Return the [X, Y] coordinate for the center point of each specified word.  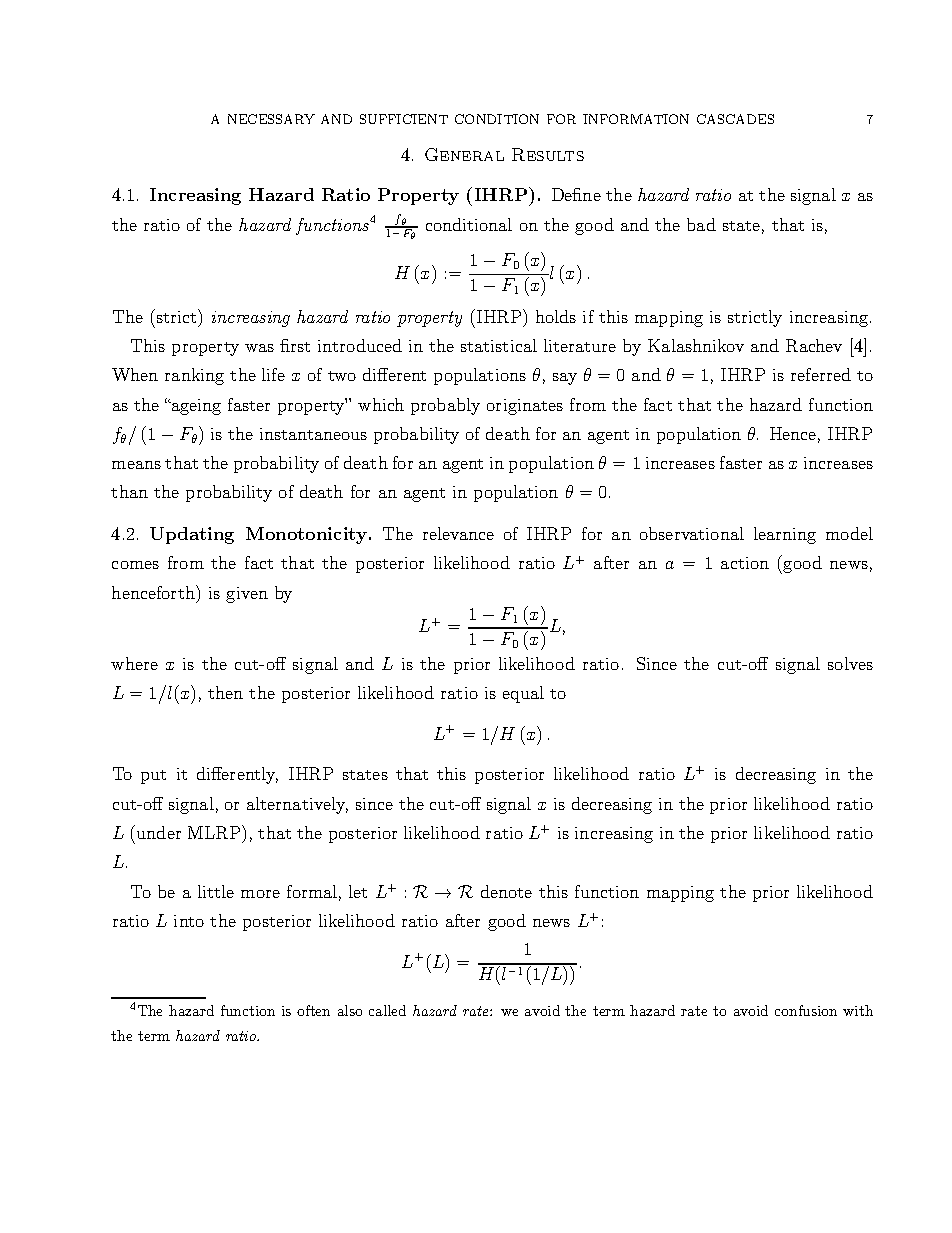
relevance [458, 533]
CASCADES [735, 119]
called [387, 1010]
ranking [194, 376]
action [745, 563]
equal [523, 694]
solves [850, 663]
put [153, 777]
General [464, 154]
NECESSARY [271, 119]
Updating [192, 535]
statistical [499, 345]
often [313, 1010]
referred [821, 374]
